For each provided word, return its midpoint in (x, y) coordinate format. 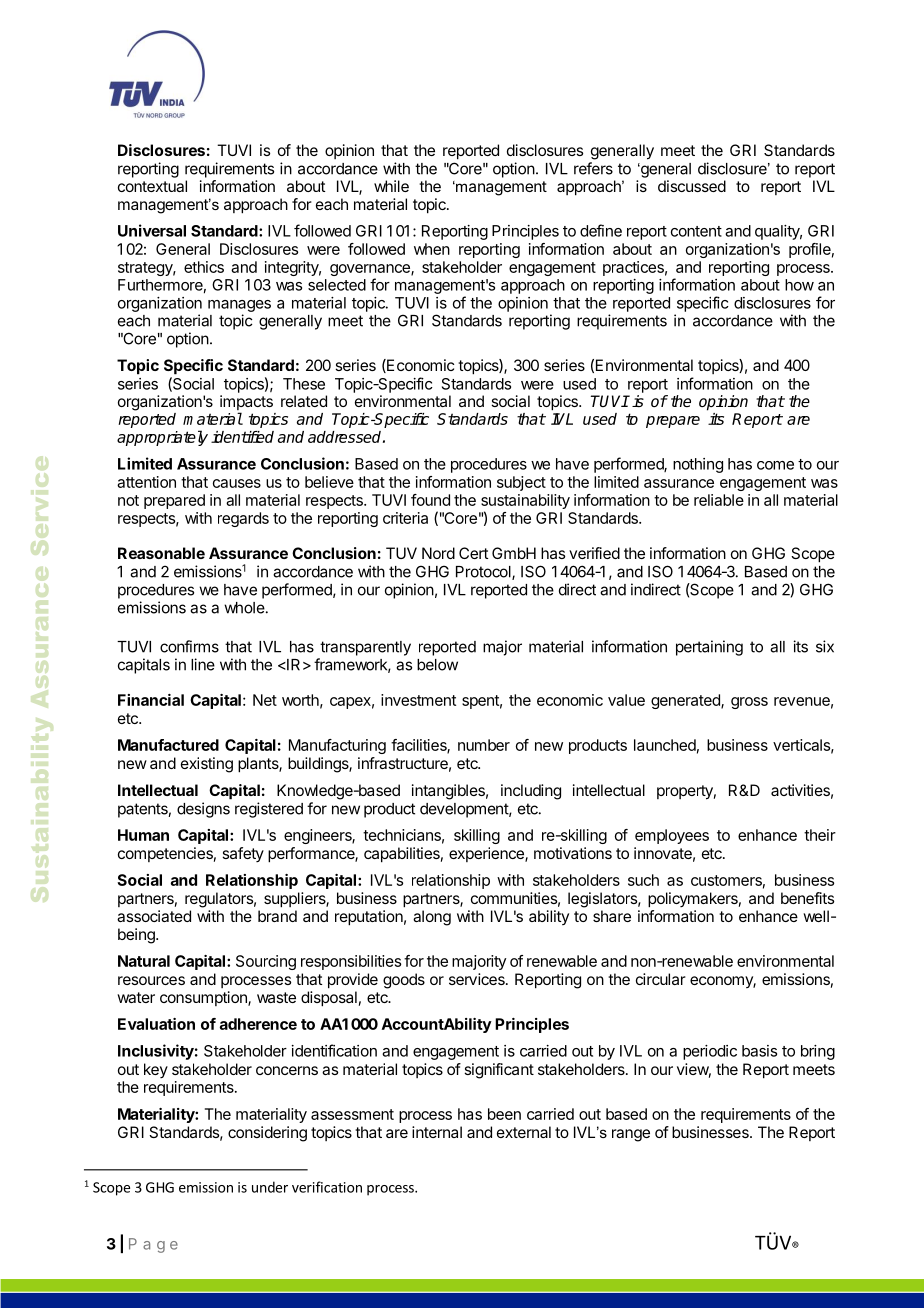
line (203, 664)
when (432, 249)
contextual (152, 186)
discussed (692, 186)
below (437, 665)
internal (437, 1132)
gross (749, 703)
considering (267, 1134)
